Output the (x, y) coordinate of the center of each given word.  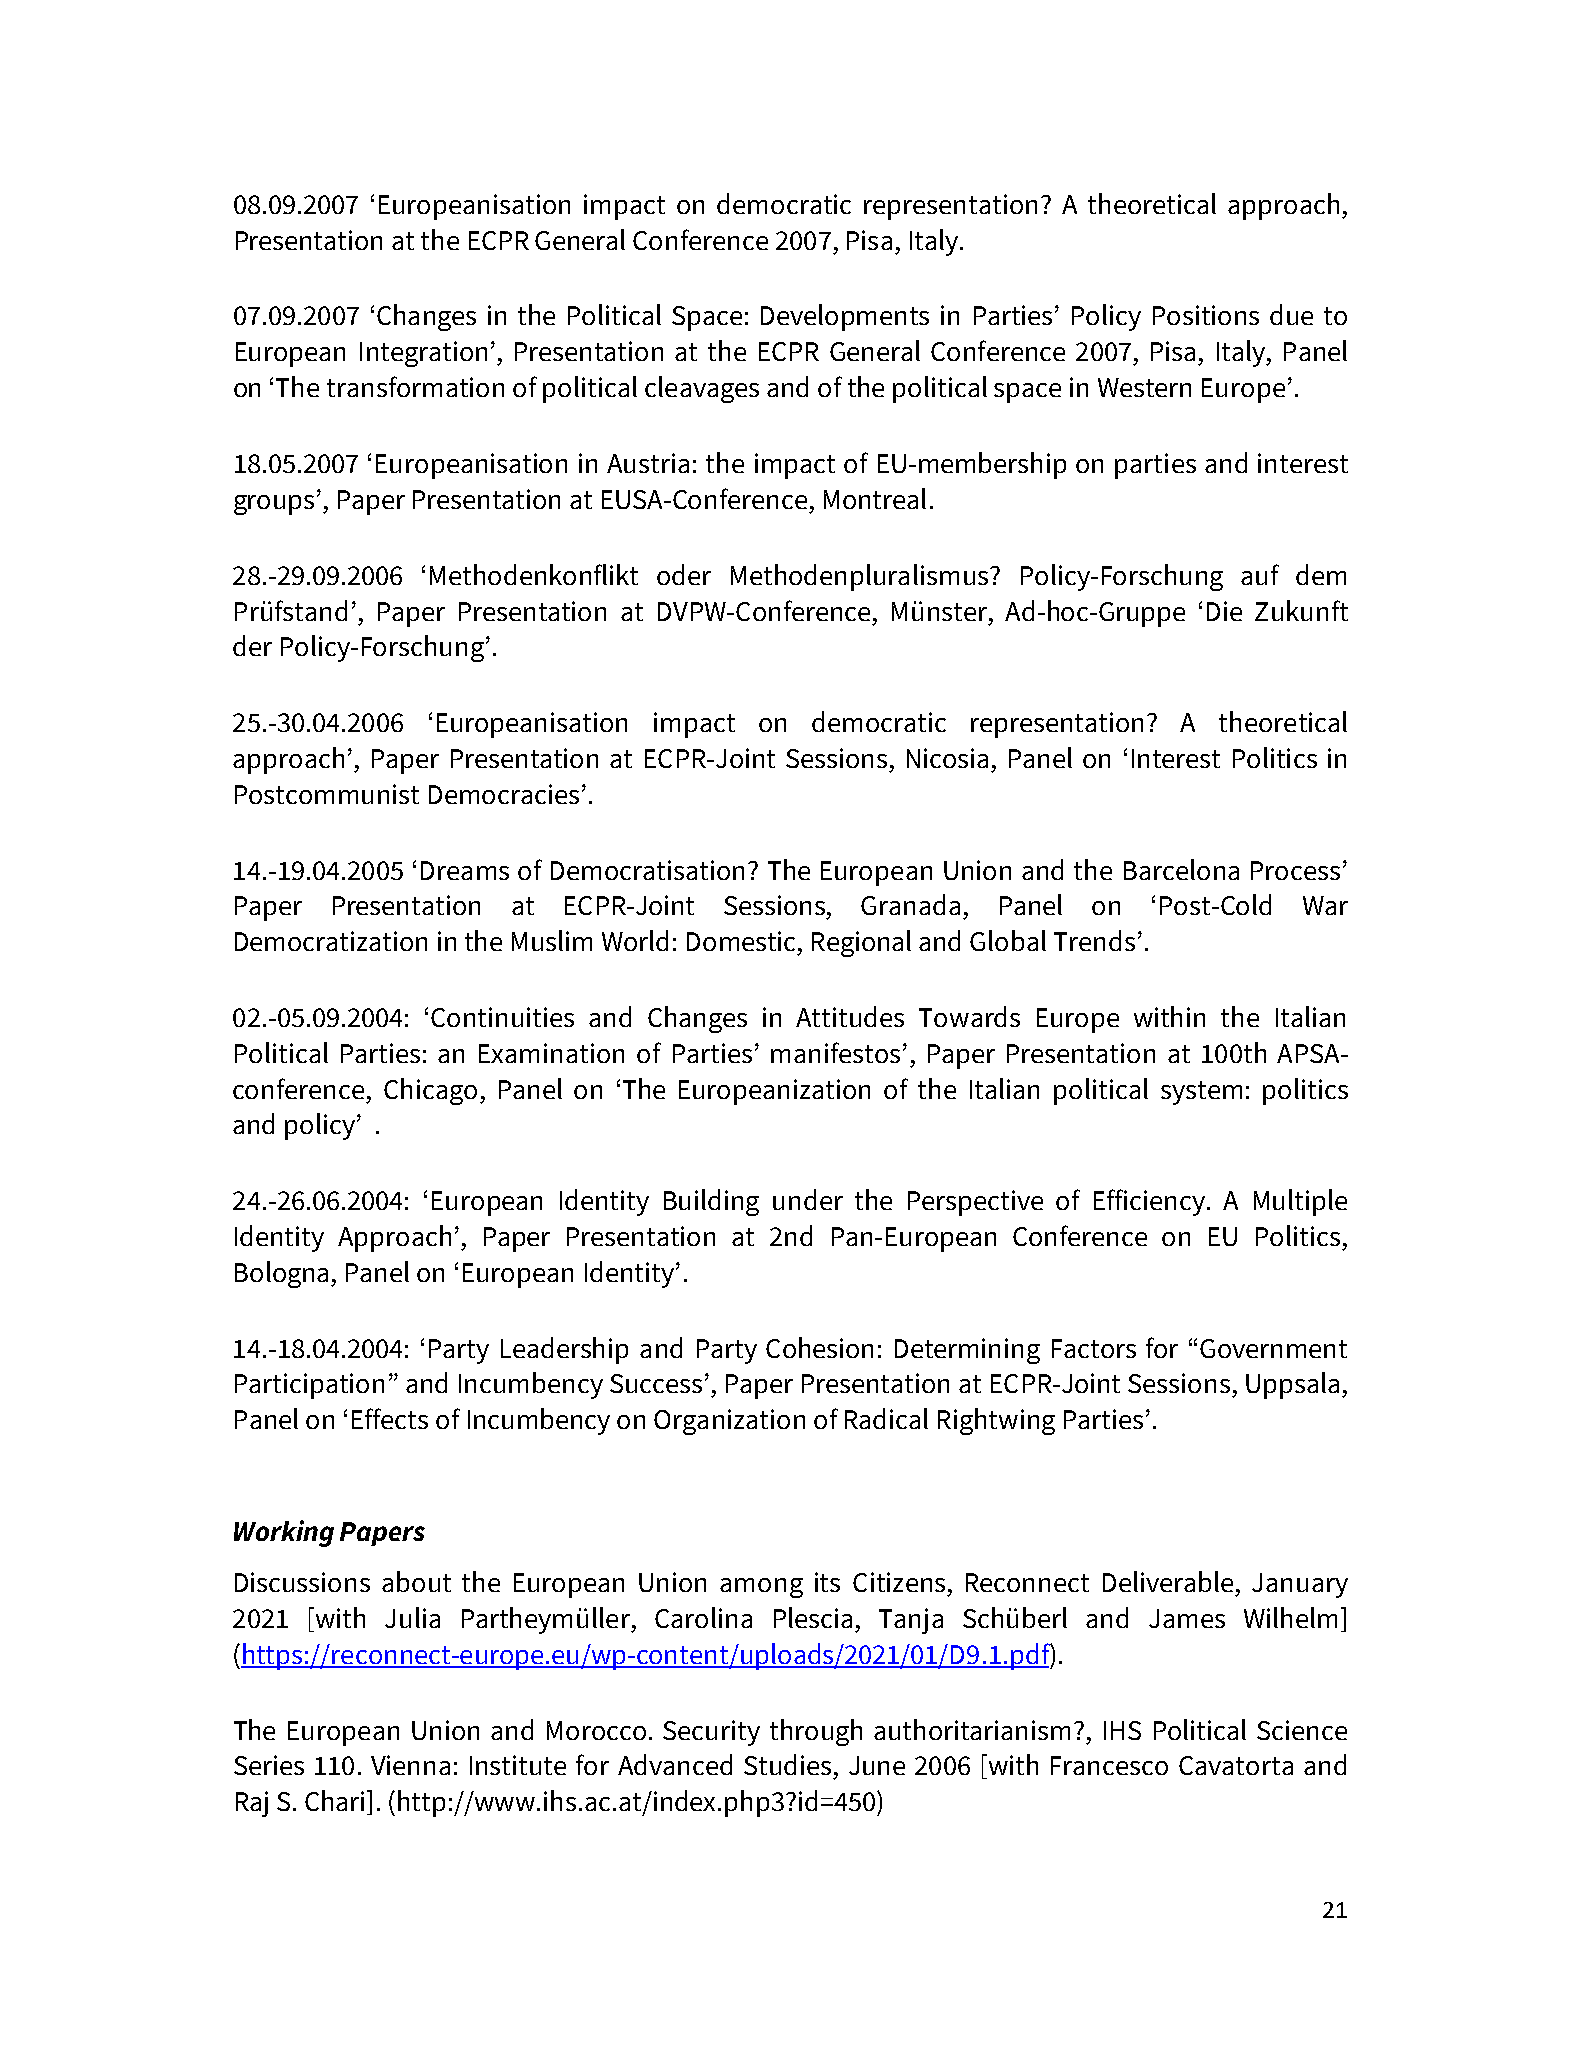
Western (1144, 387)
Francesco (1109, 1765)
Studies (787, 1764)
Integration (423, 354)
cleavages (702, 389)
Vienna (410, 1765)
